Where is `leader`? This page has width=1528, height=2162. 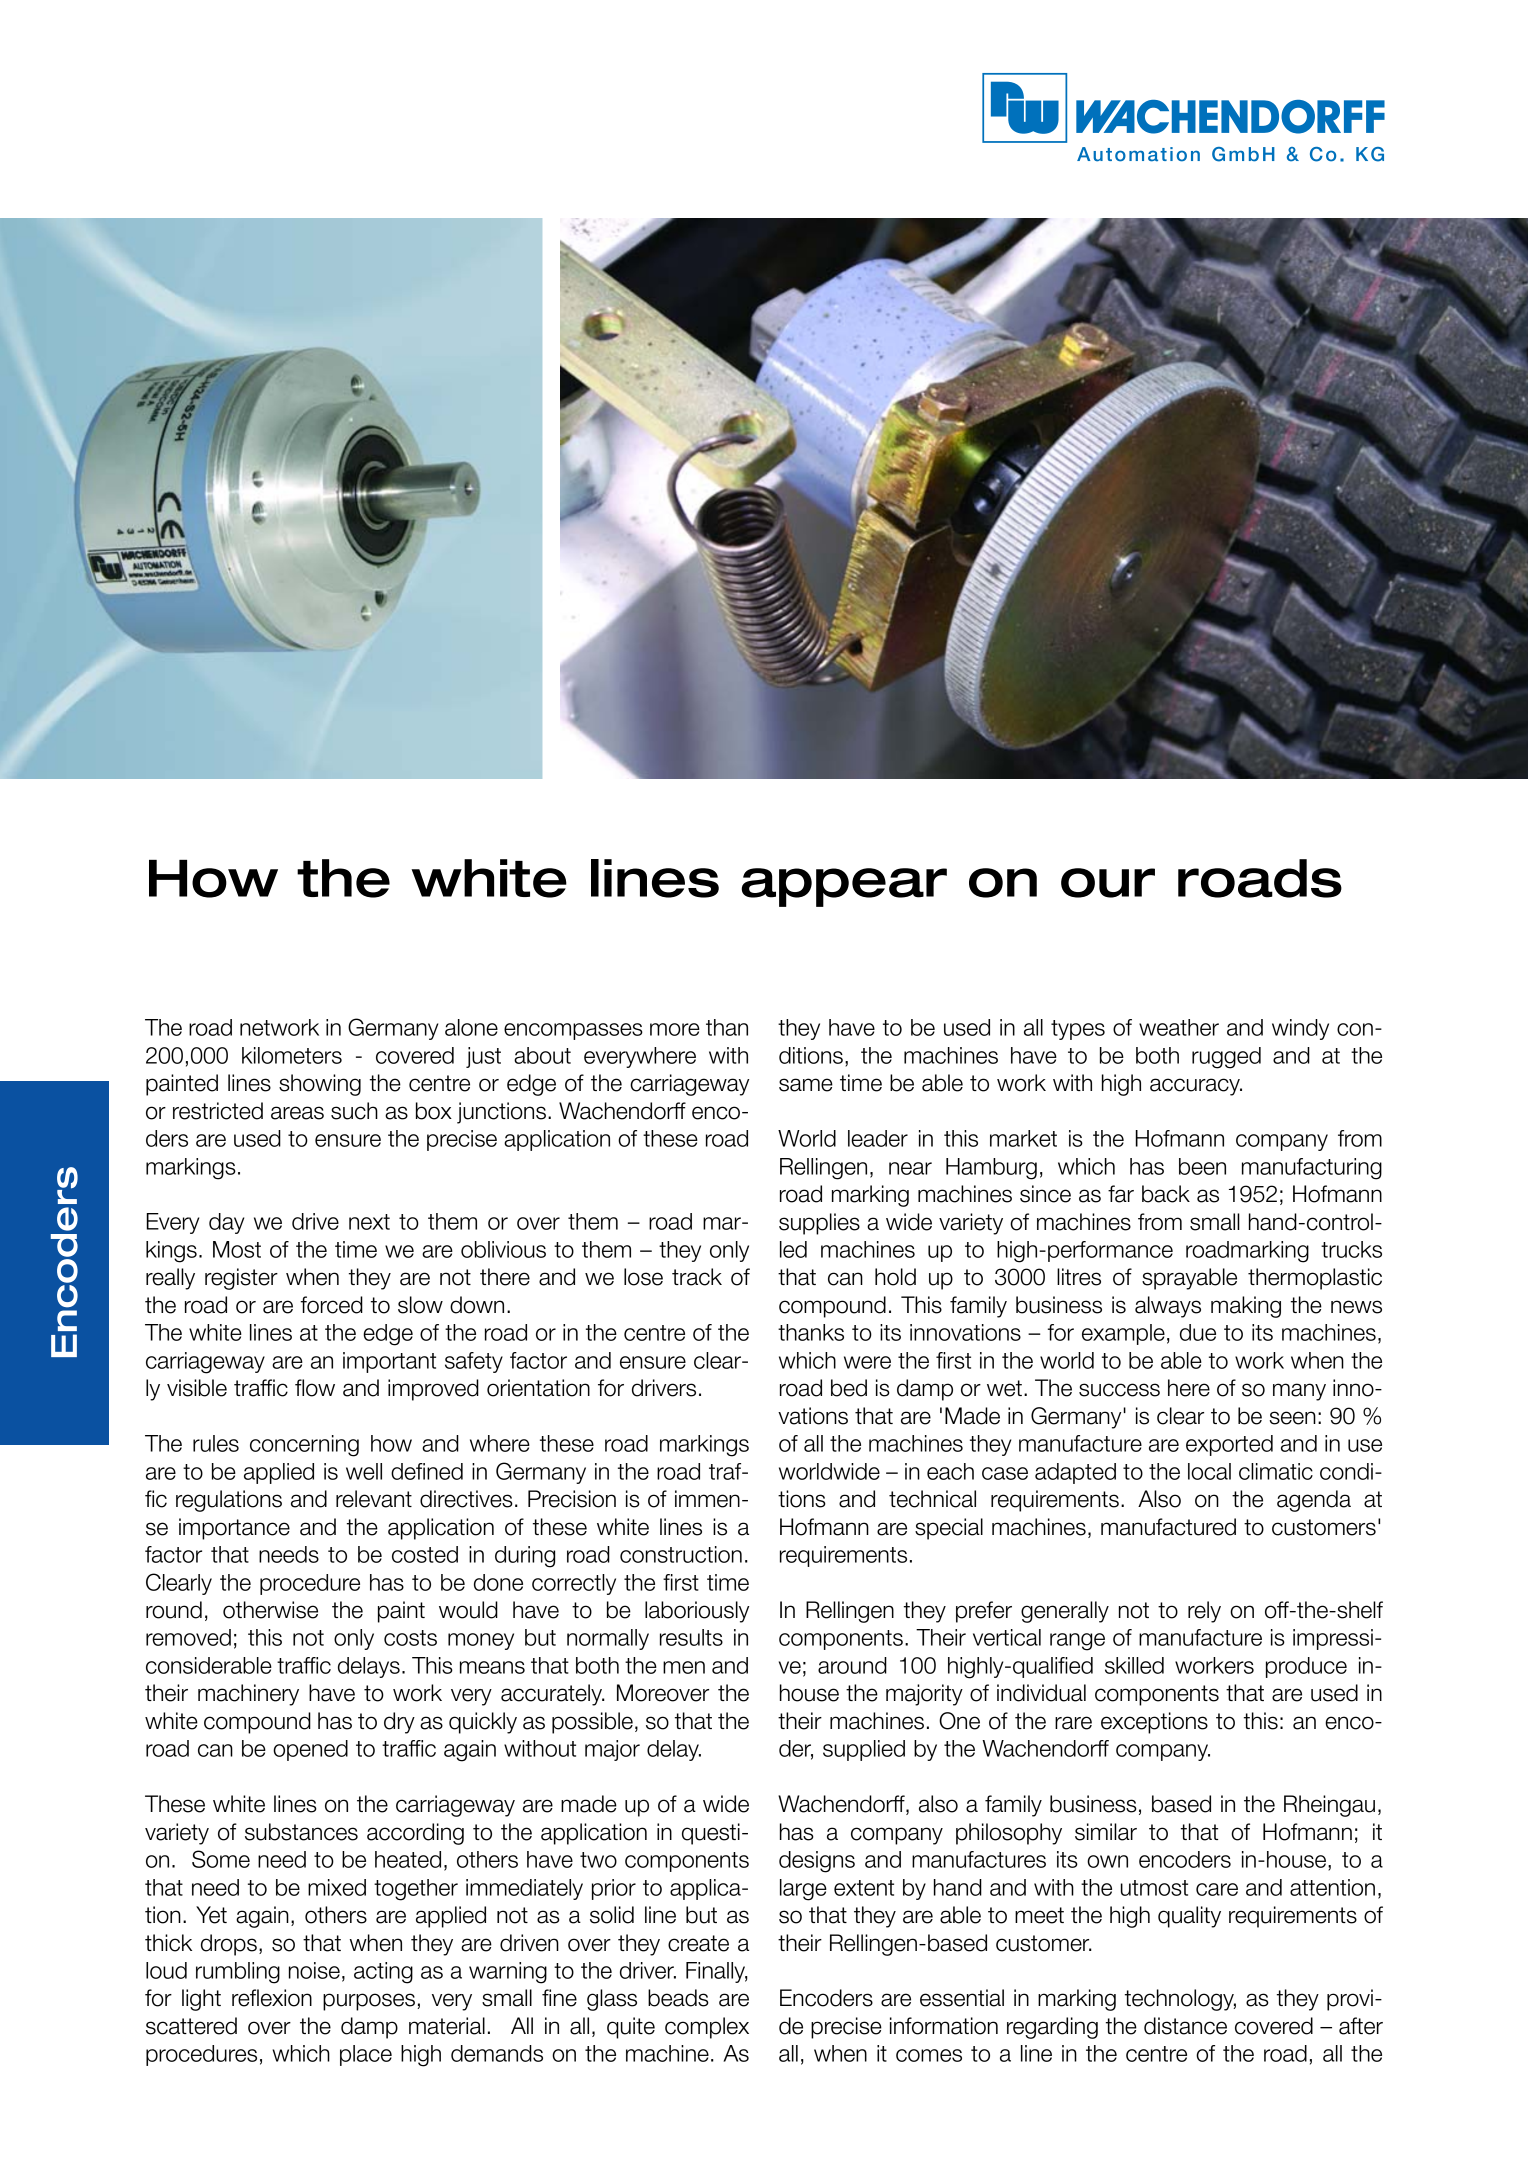
leader is located at coordinates (878, 1138).
